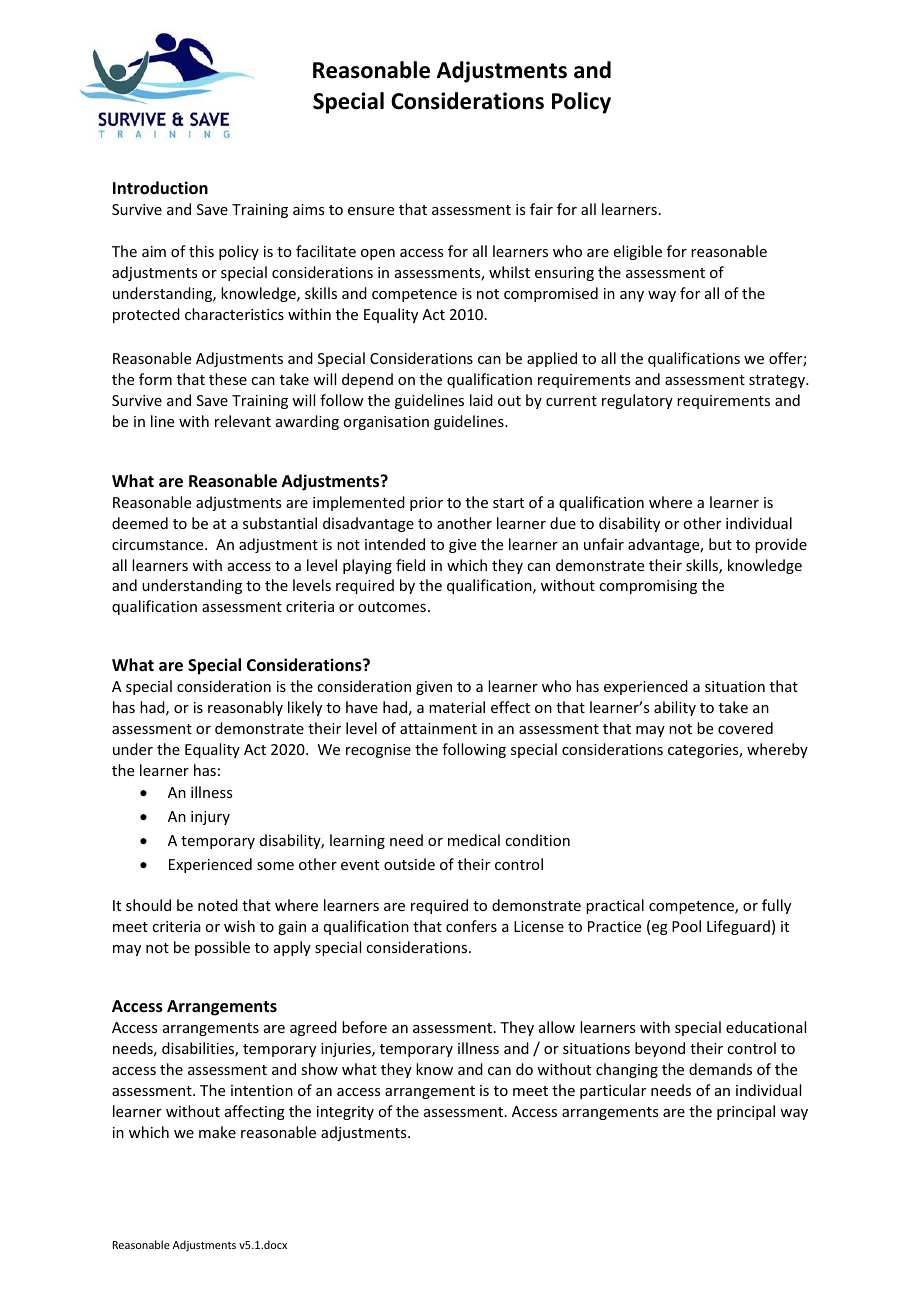 Image resolution: width=924 pixels, height=1308 pixels. Describe the element at coordinates (201, 251) in the screenshot. I see `this` at that location.
